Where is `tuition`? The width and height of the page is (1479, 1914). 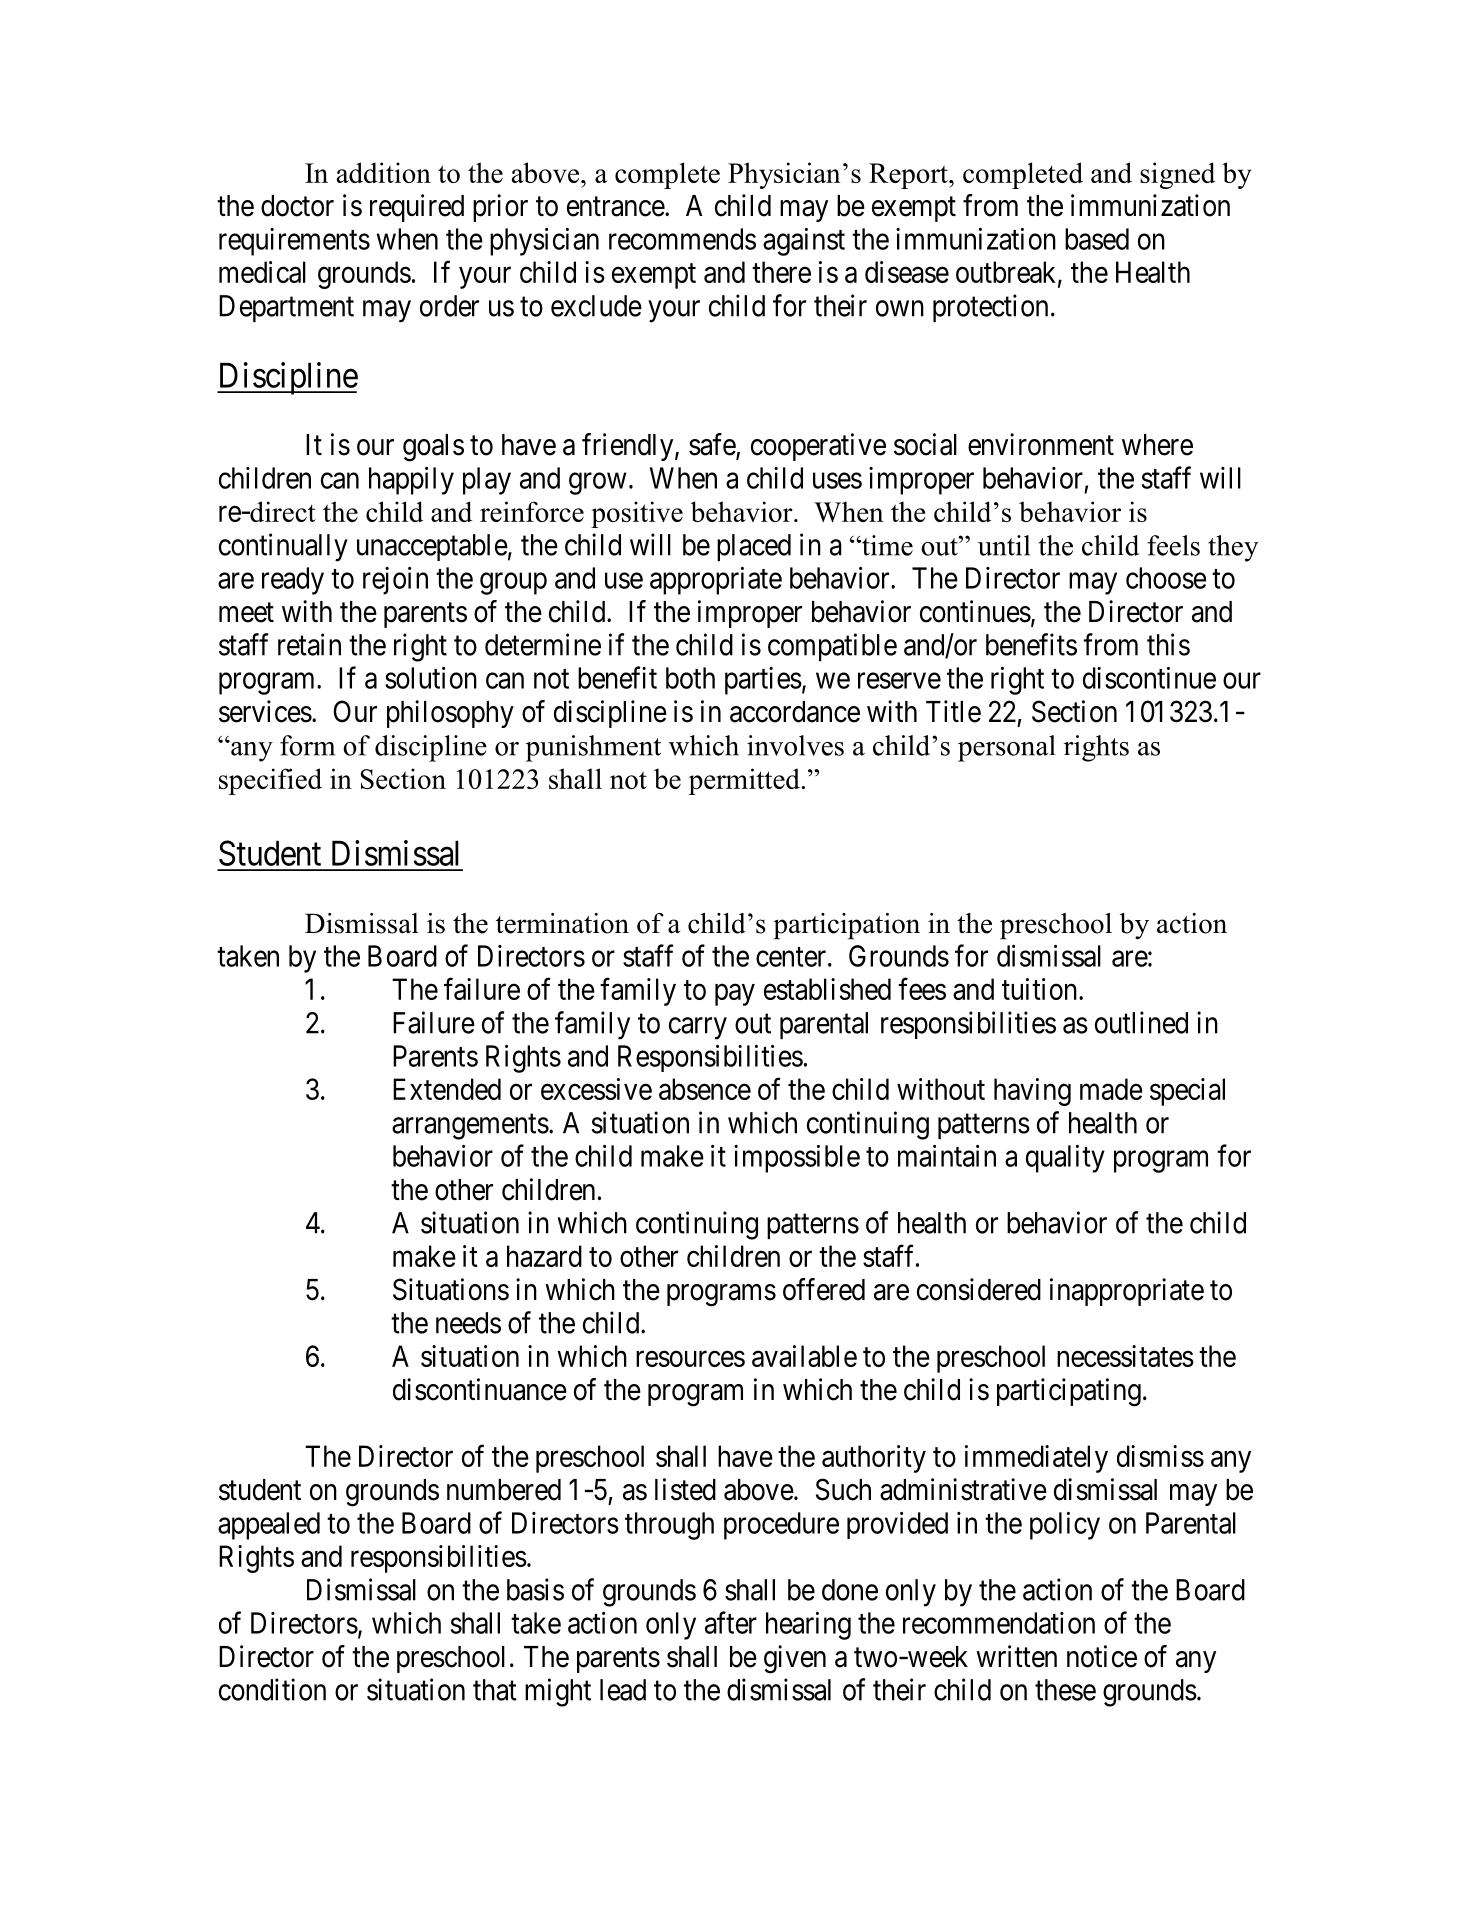
tuition is located at coordinates (1041, 989).
